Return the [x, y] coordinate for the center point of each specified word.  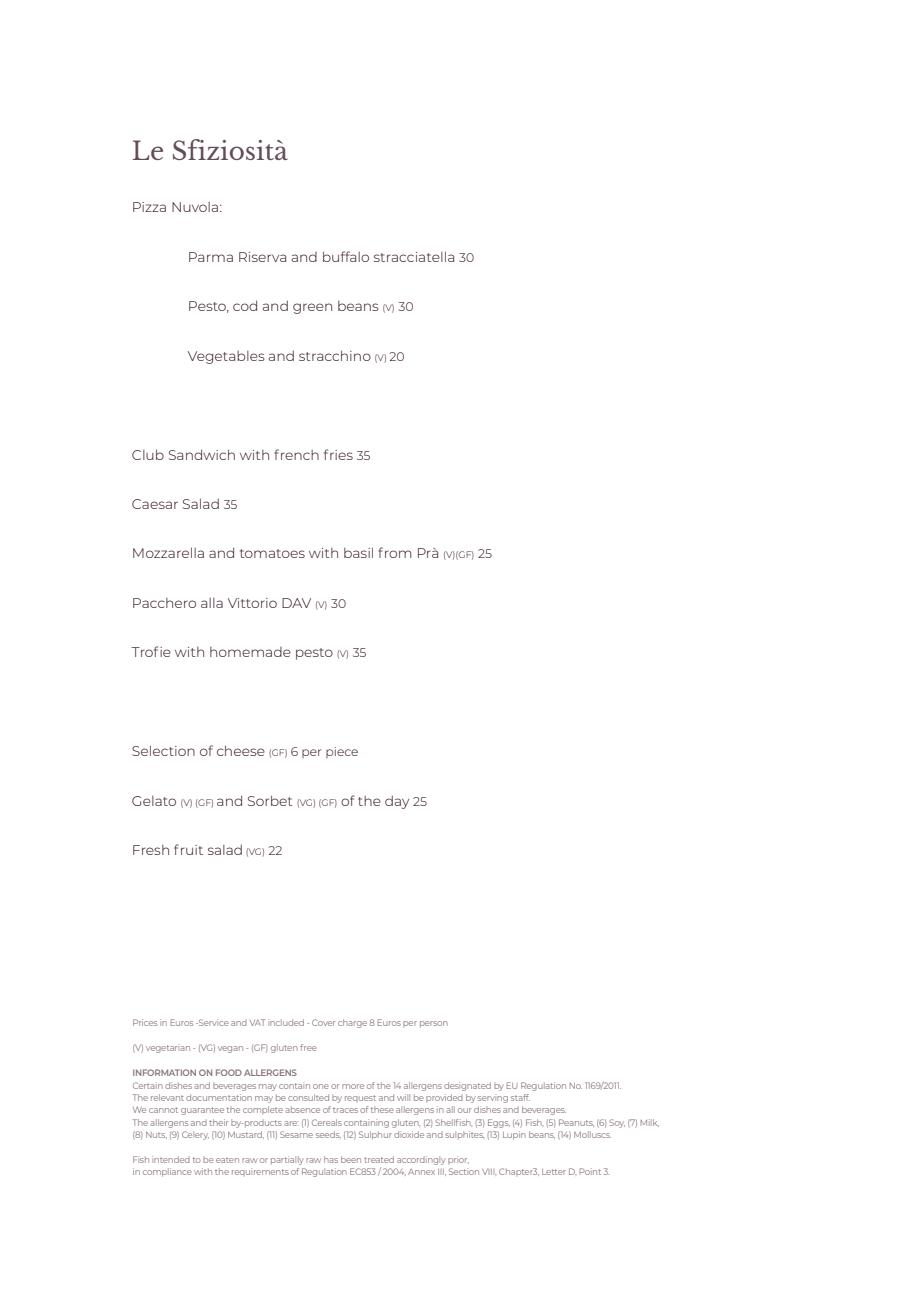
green [312, 308]
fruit [188, 849]
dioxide [409, 1134]
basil [358, 552]
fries [338, 454]
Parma [211, 257]
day [397, 802]
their [218, 1122]
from [395, 552]
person [434, 1024]
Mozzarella [168, 552]
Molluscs [592, 1134]
